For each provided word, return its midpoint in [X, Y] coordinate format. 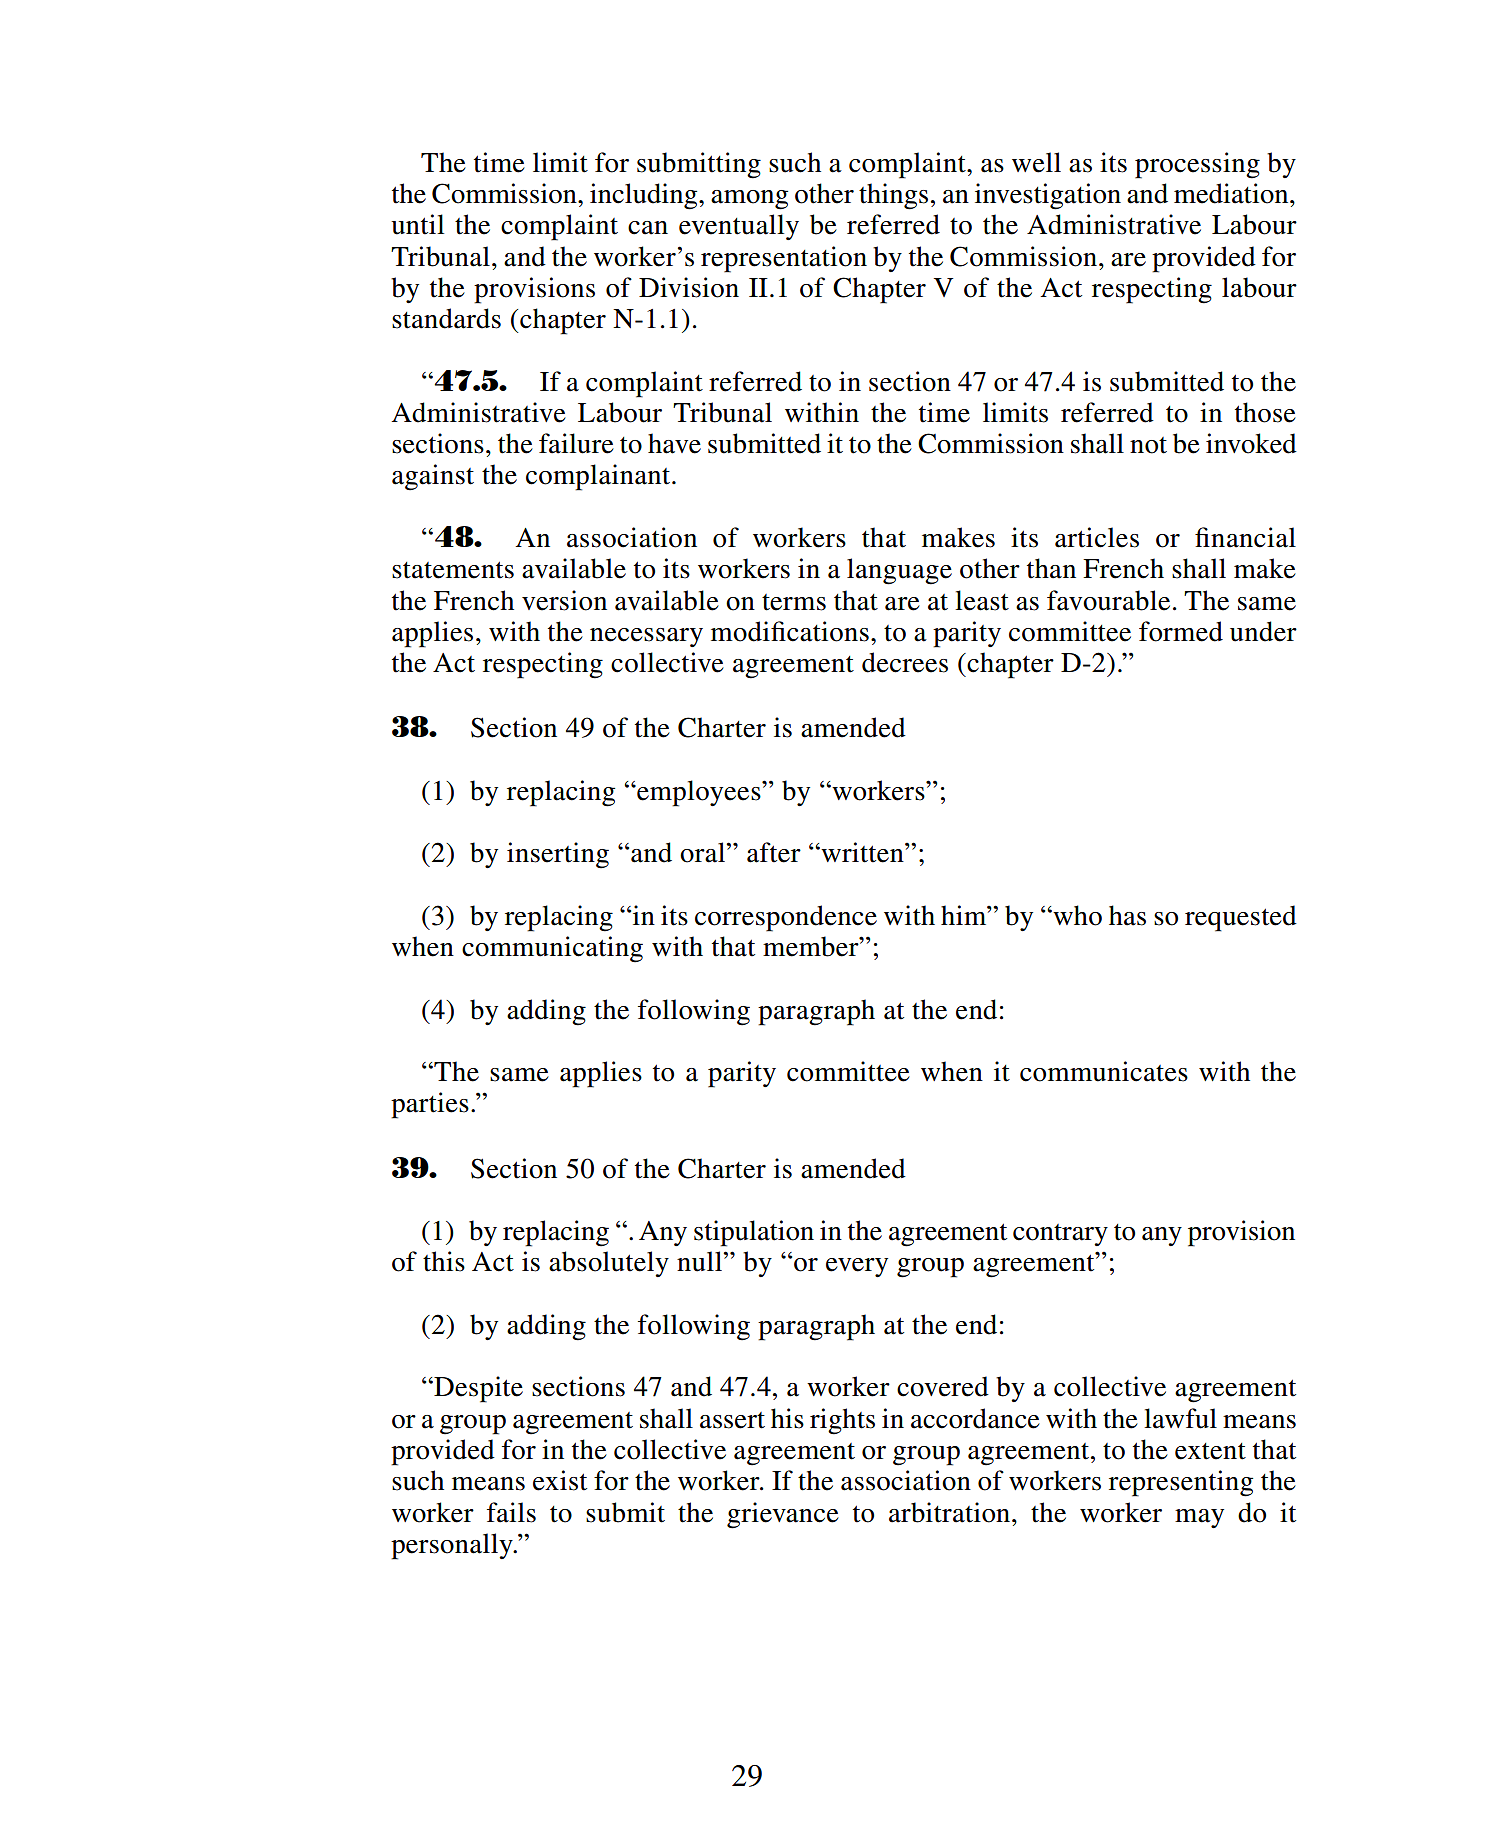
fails [511, 1512]
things [893, 196]
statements [453, 570]
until [417, 224]
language [899, 571]
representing [1181, 1483]
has [1127, 915]
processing [1197, 165]
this [444, 1261]
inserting [558, 855]
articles [1097, 537]
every [857, 1267]
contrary [1060, 1235]
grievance [783, 1515]
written [862, 852]
